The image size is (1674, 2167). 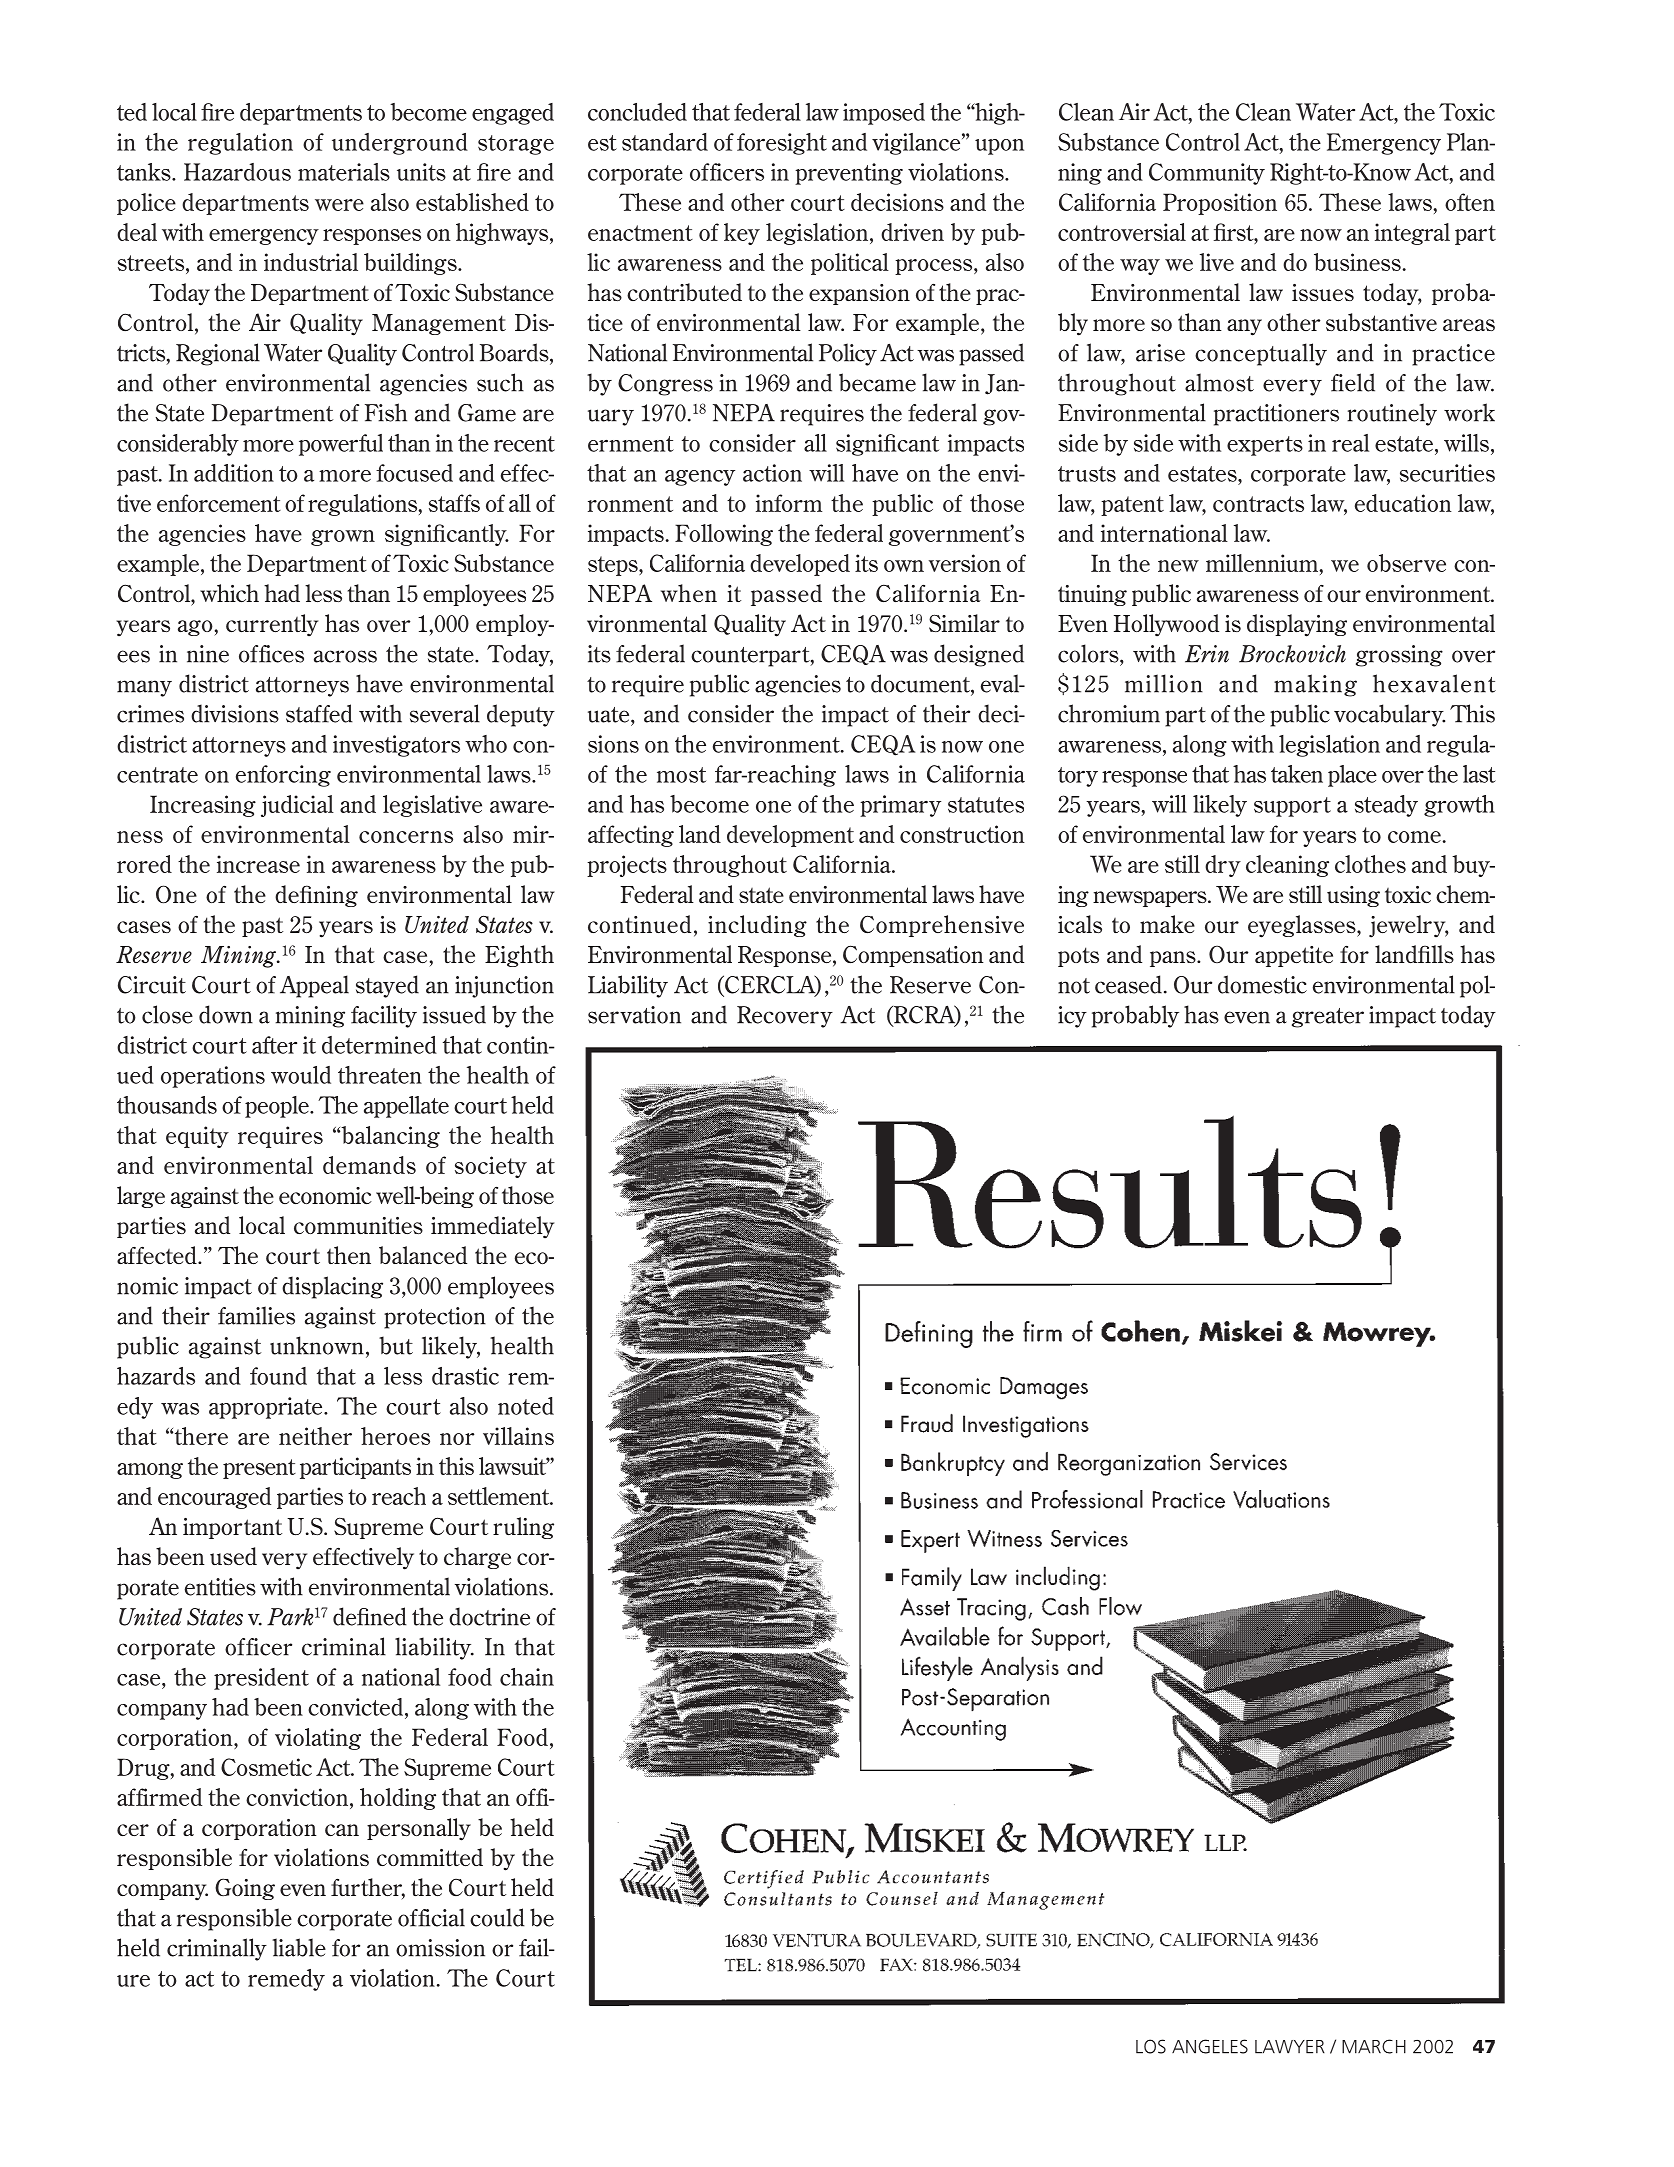 What do you see at coordinates (913, 956) in the screenshot?
I see `Compensation` at bounding box center [913, 956].
